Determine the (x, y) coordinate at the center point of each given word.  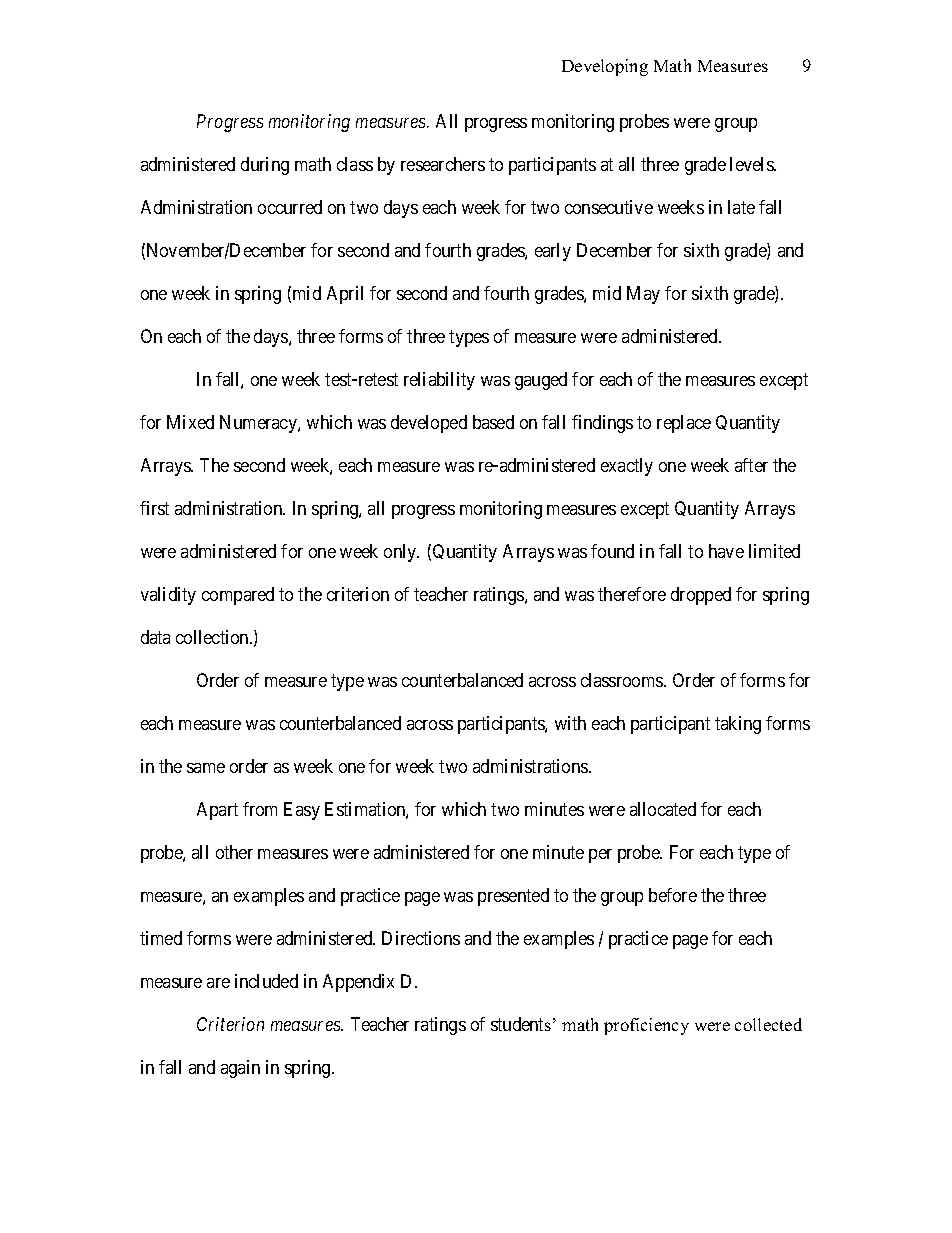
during (265, 166)
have (726, 551)
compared (238, 596)
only (401, 553)
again (240, 1069)
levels (752, 164)
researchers (443, 164)
